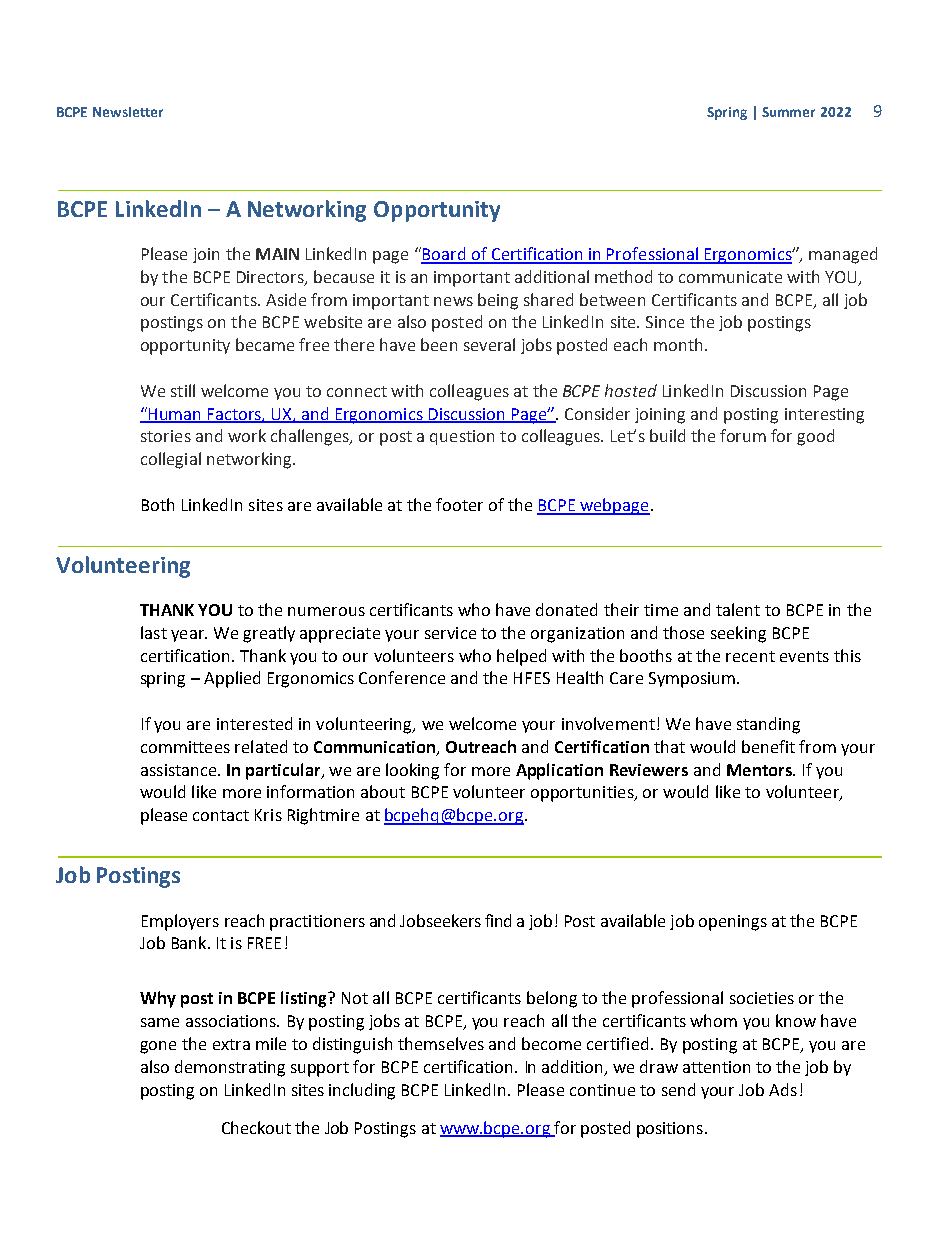  What do you see at coordinates (788, 112) in the screenshot?
I see `Summer` at bounding box center [788, 112].
